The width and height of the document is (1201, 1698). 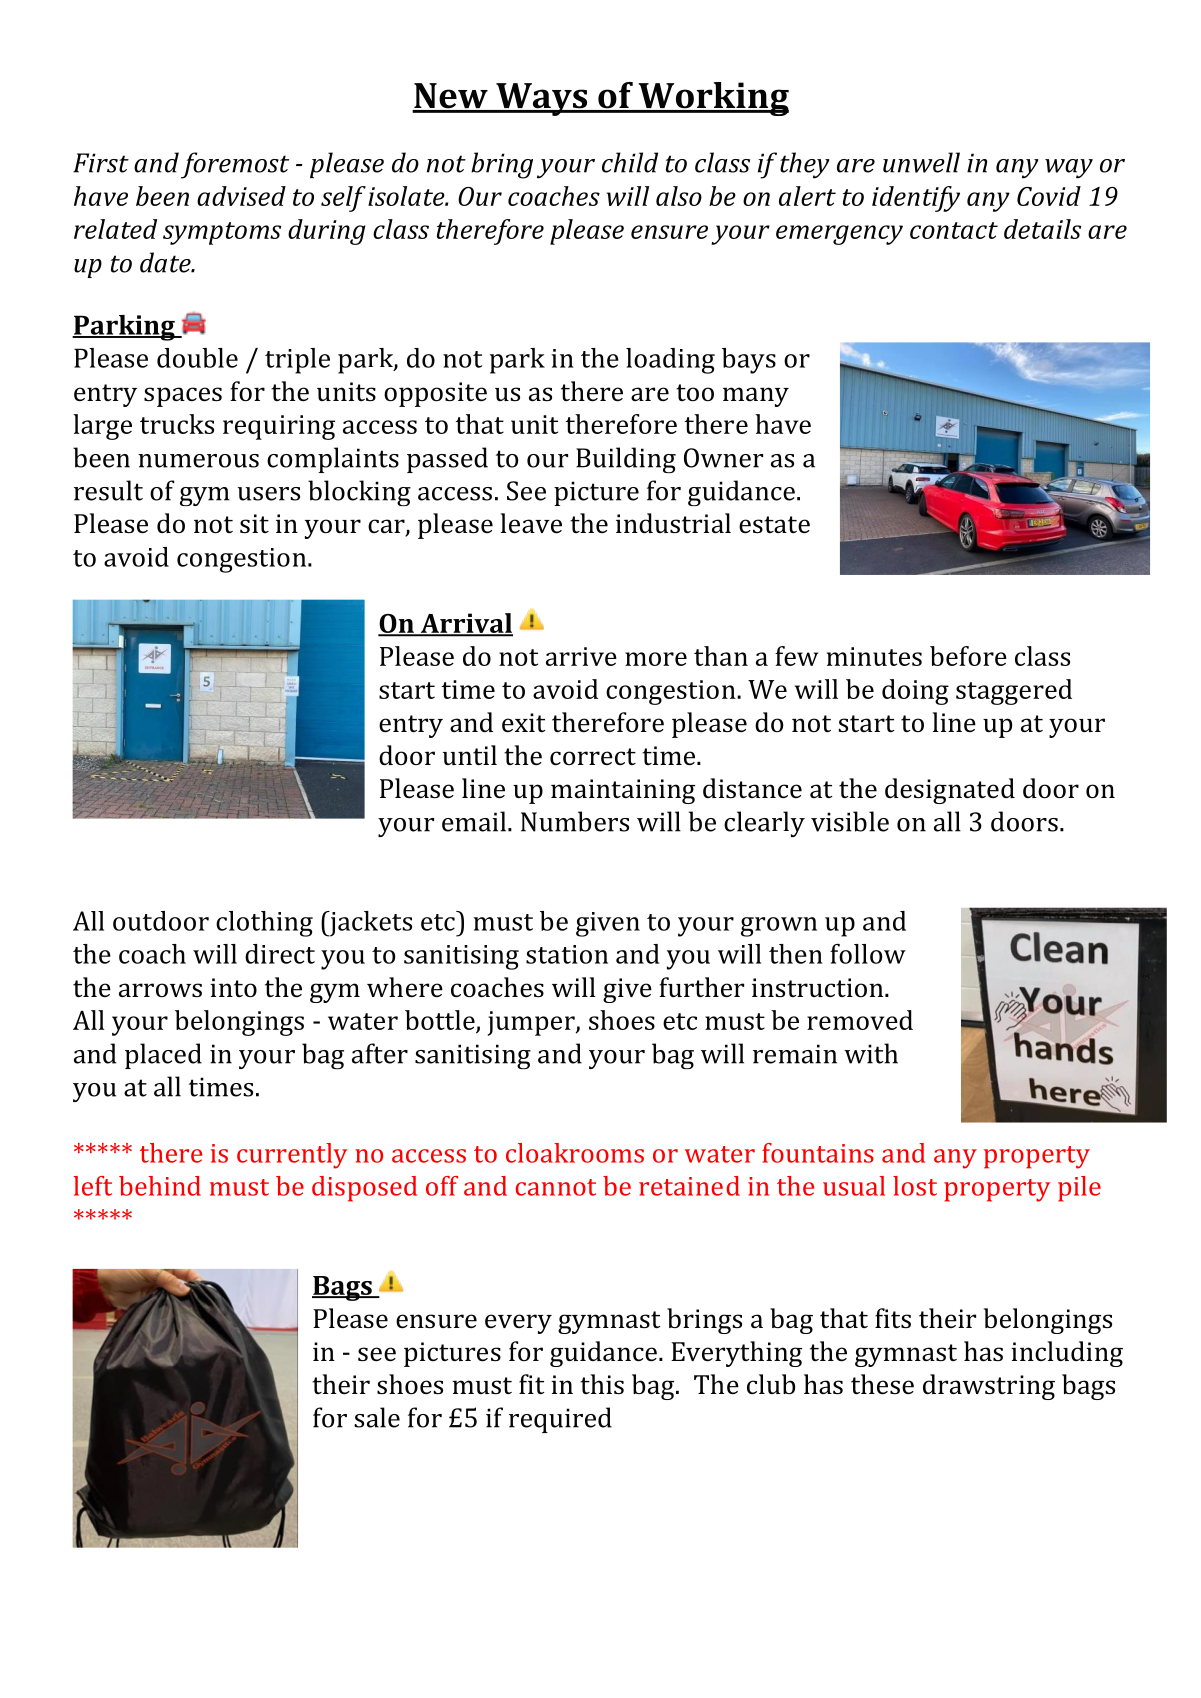 I want to click on Building, so click(x=626, y=460).
